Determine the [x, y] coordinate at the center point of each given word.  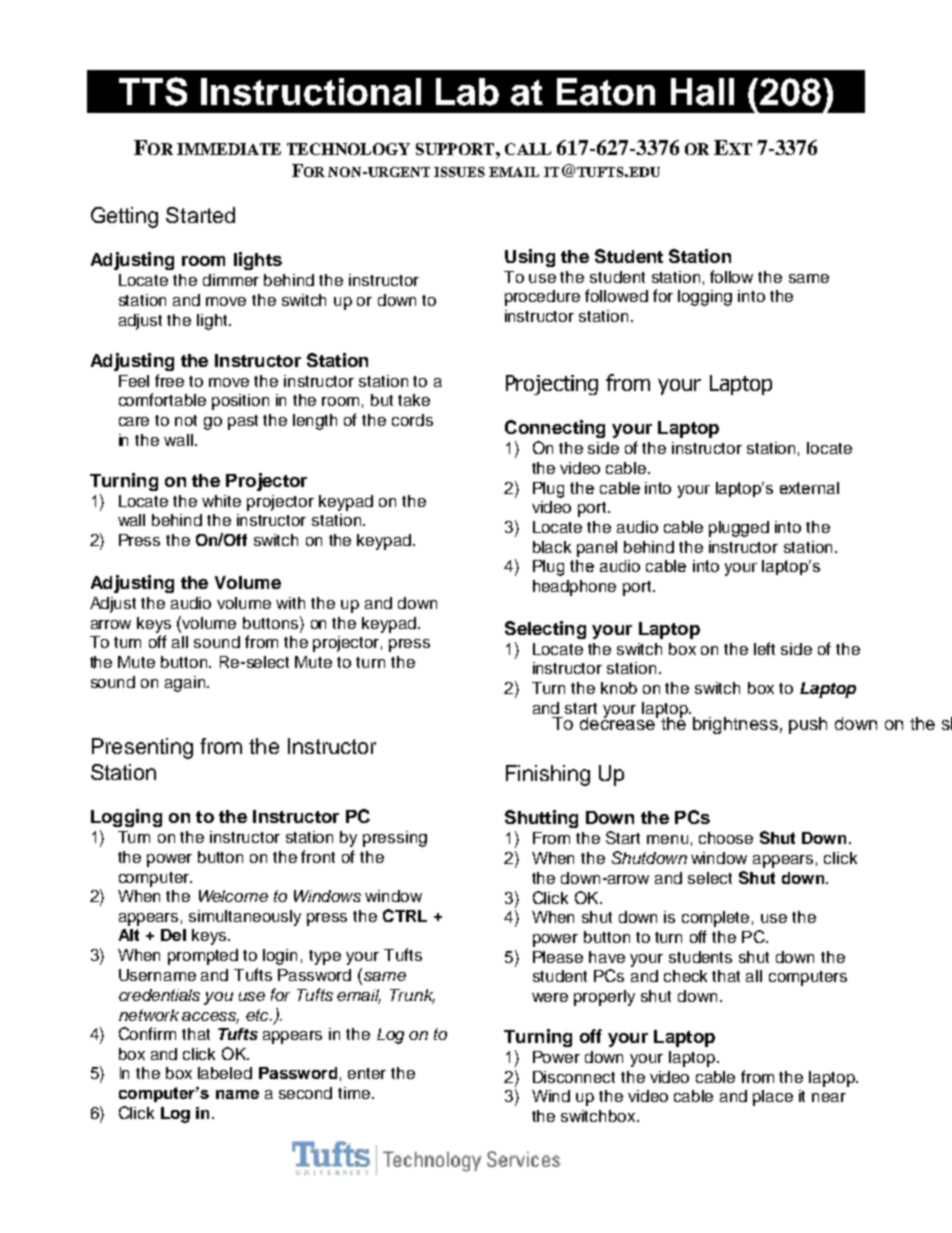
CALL [528, 149]
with [290, 603]
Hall [702, 92]
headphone [574, 588]
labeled [225, 1073]
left [764, 648]
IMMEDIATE [229, 149]
